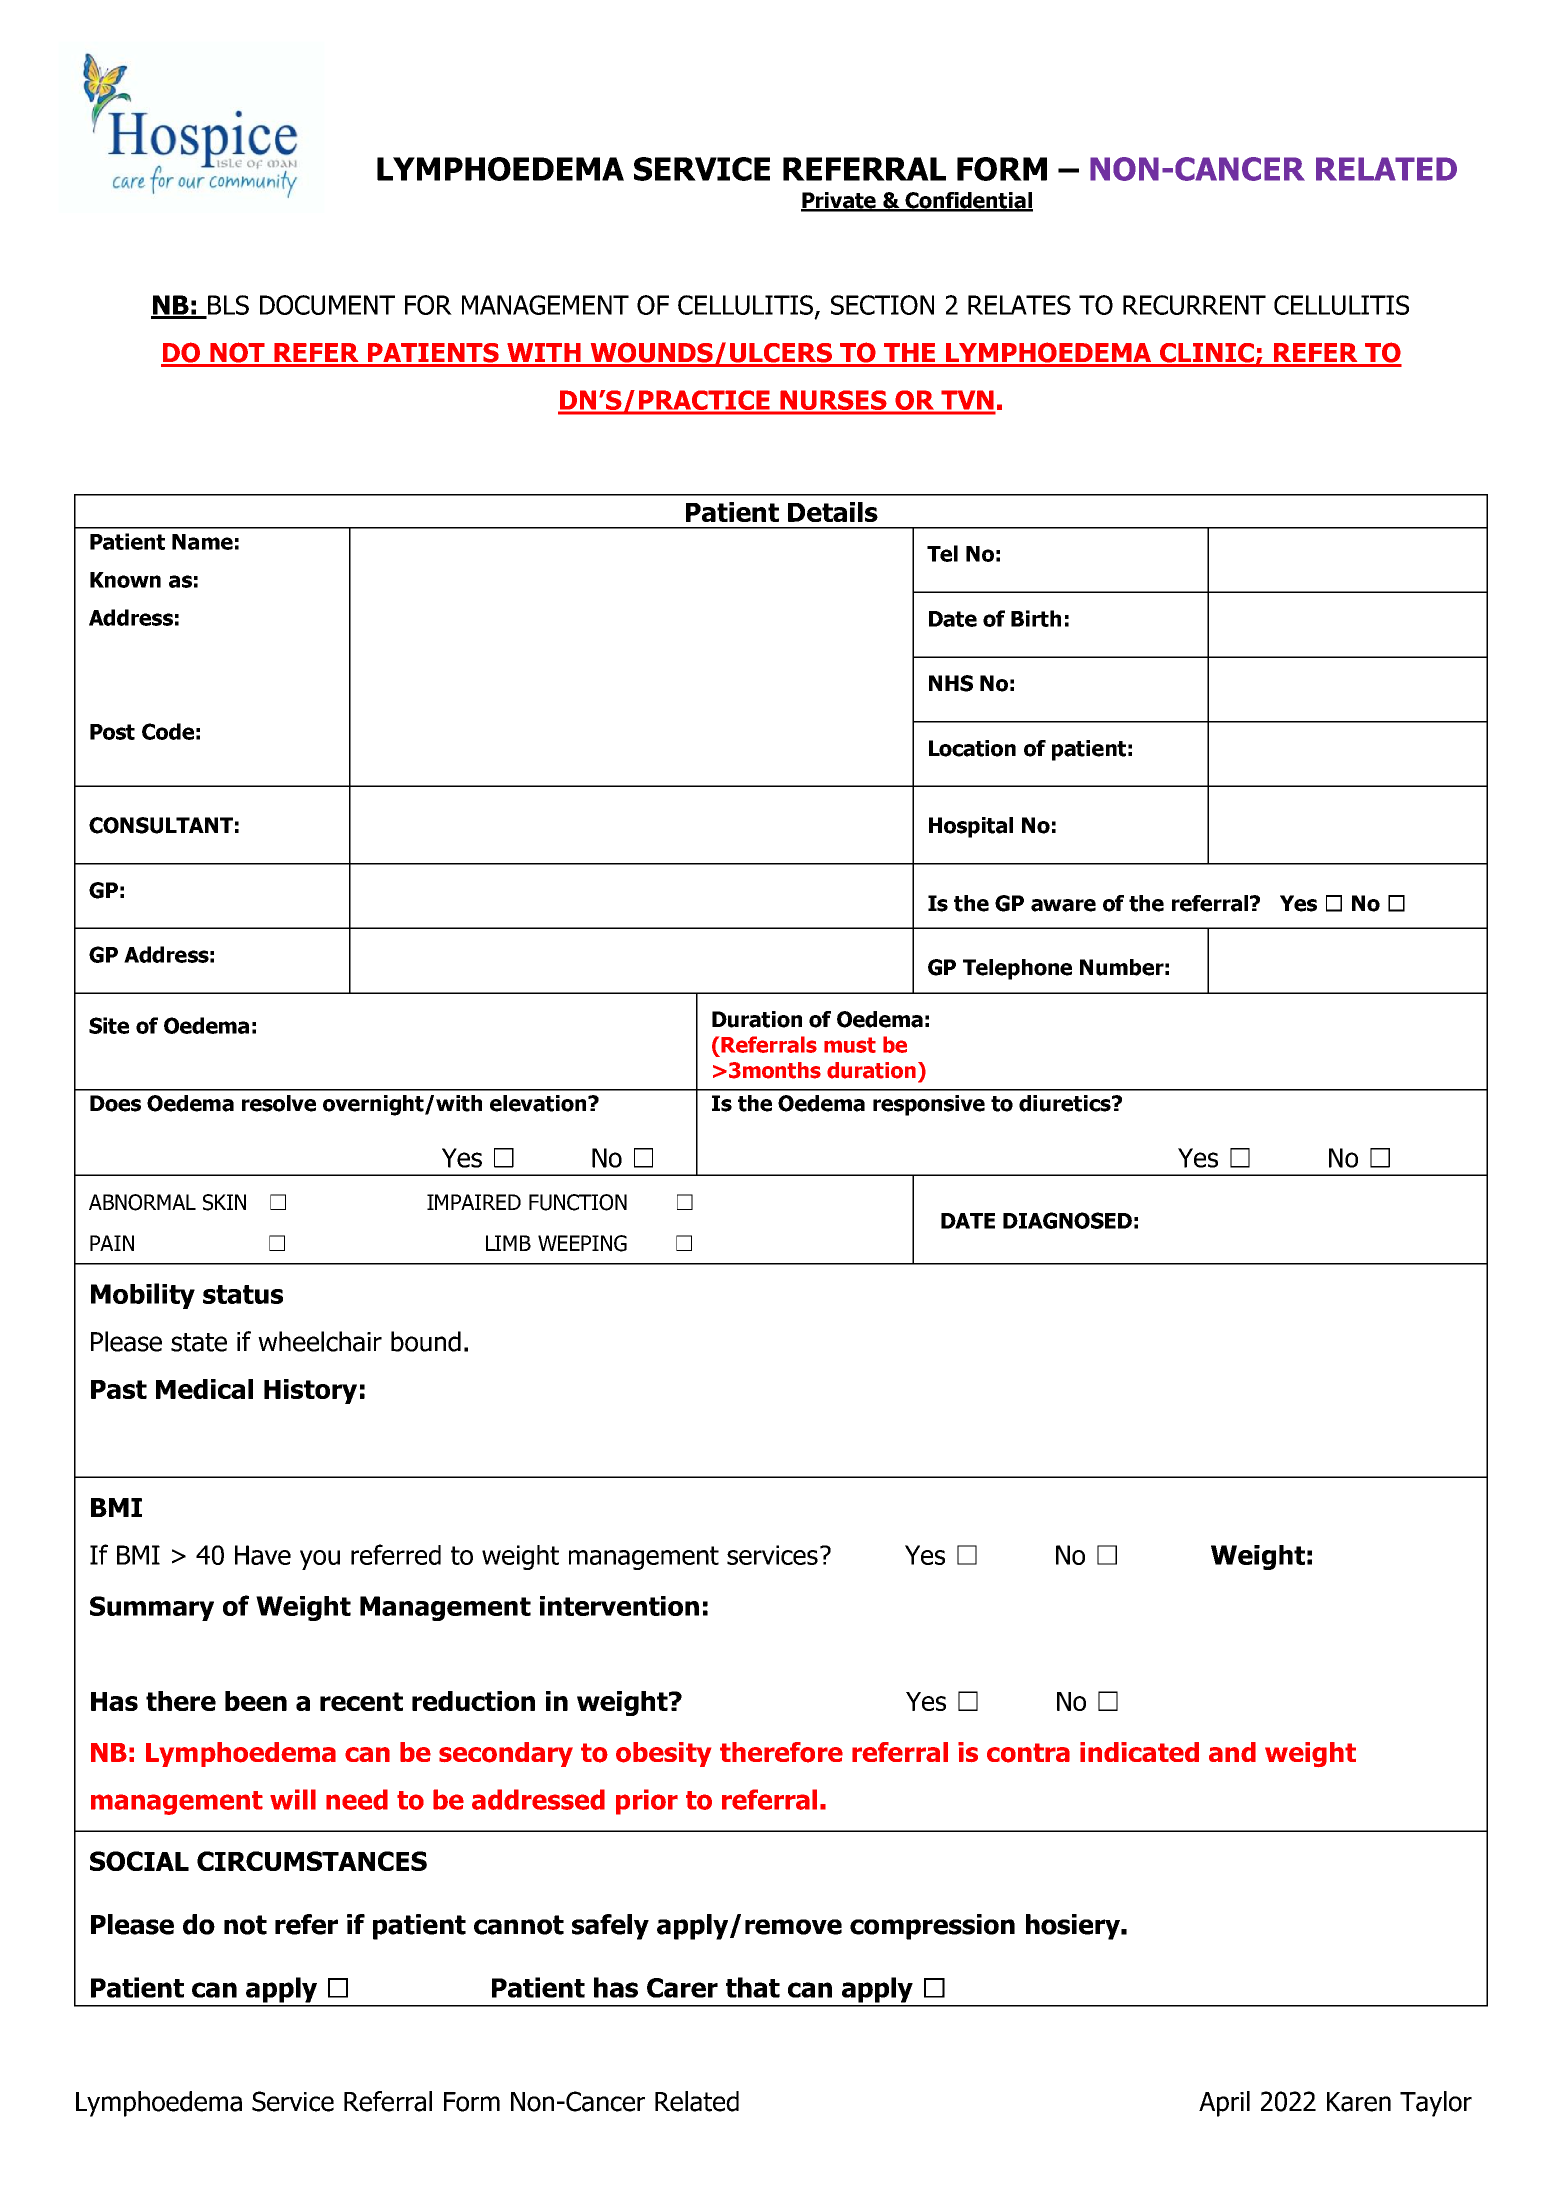 The height and width of the image is (2209, 1562). What do you see at coordinates (312, 1861) in the image?
I see `CIRCUMSTANCES` at bounding box center [312, 1861].
